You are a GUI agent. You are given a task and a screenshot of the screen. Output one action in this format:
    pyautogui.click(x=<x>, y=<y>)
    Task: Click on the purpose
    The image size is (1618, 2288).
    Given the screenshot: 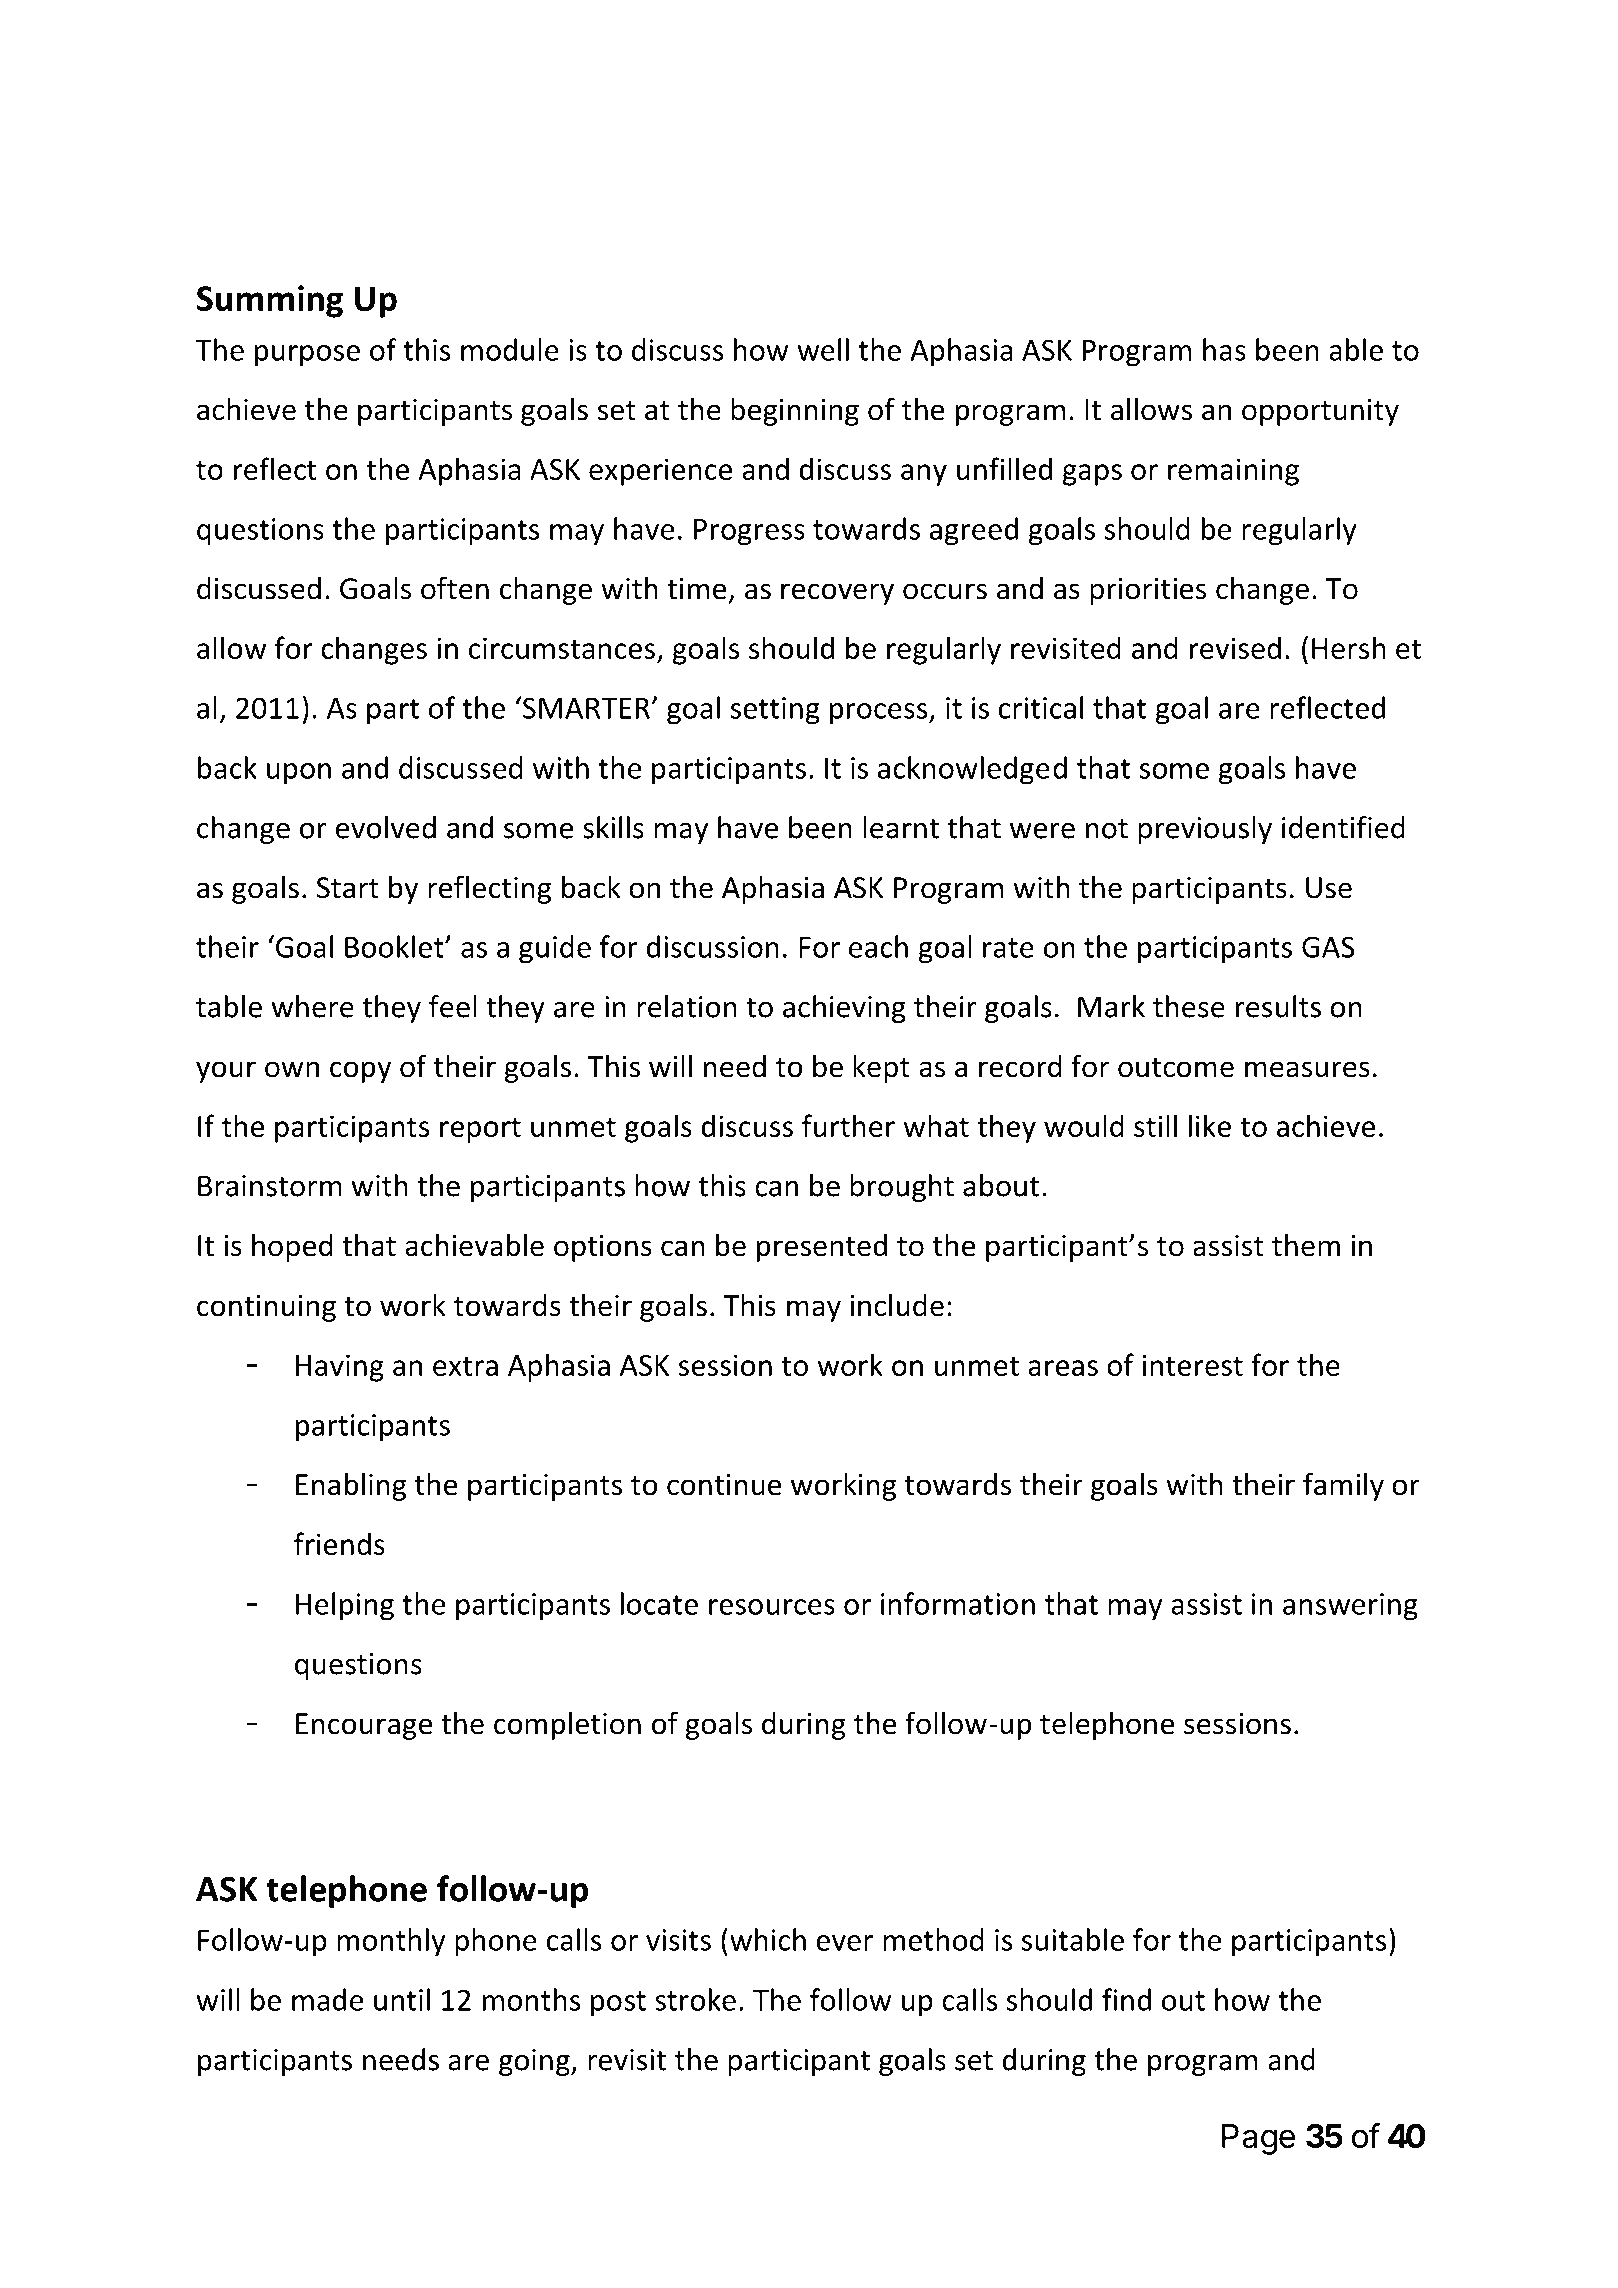 What is the action you would take?
    pyautogui.click(x=307, y=356)
